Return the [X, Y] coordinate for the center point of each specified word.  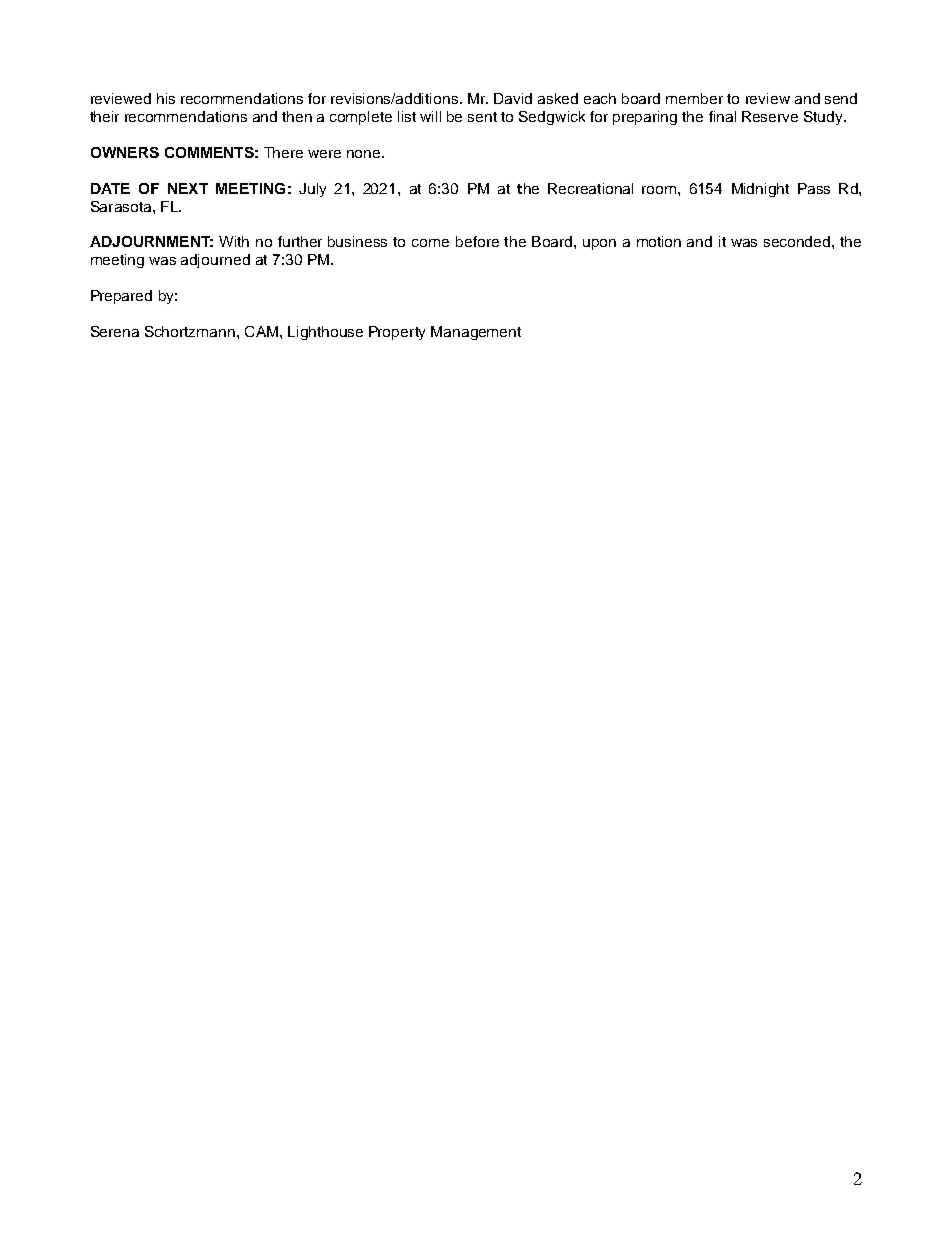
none [365, 154]
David [513, 98]
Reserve [770, 116]
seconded [798, 241]
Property [397, 333]
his [166, 98]
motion [659, 241]
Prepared [121, 297]
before [477, 241]
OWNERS [125, 152]
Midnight [760, 190]
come [430, 243]
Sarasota [122, 206]
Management [476, 333]
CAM [261, 331]
